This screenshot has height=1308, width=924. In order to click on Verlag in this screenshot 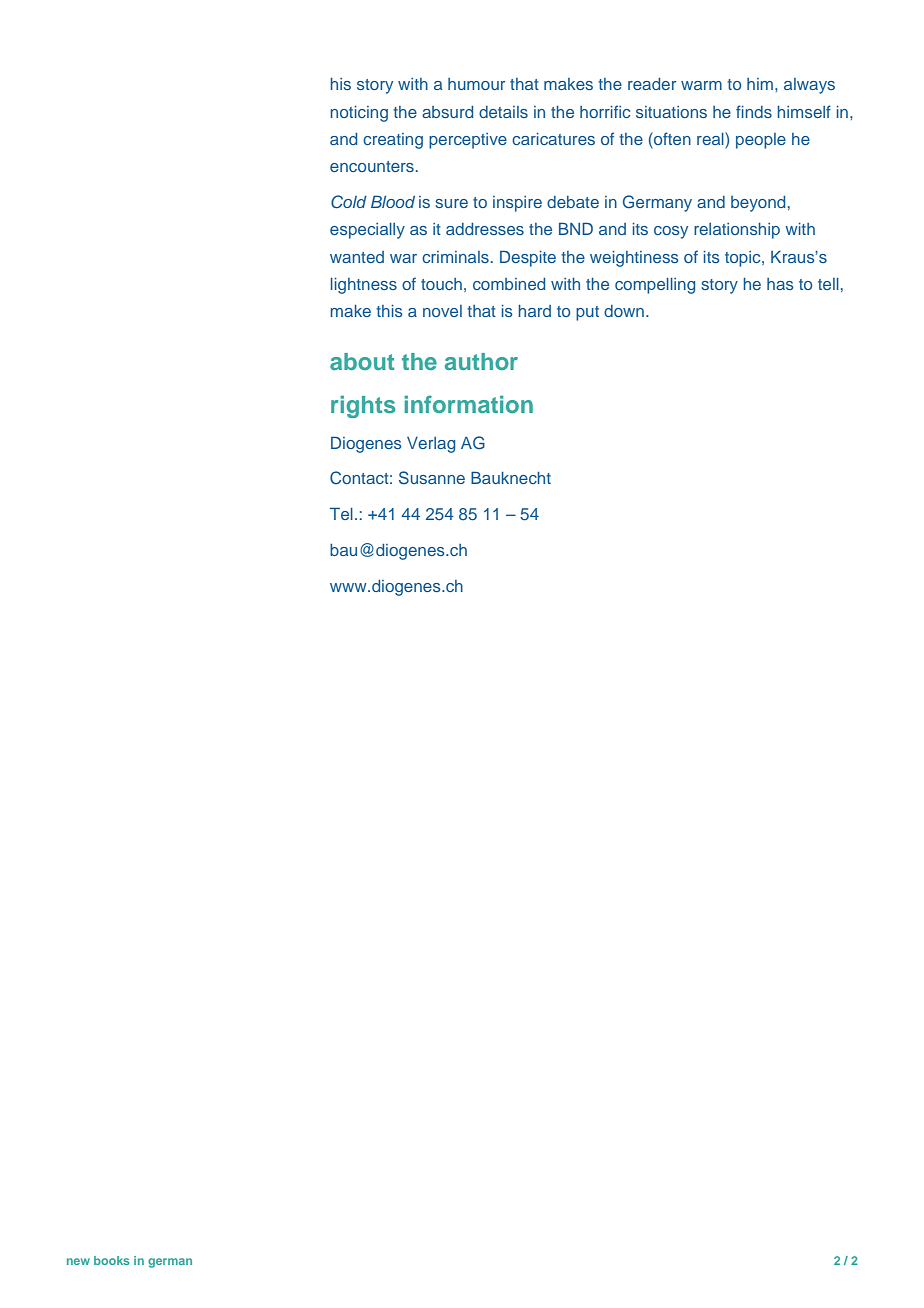, I will do `click(431, 445)`.
